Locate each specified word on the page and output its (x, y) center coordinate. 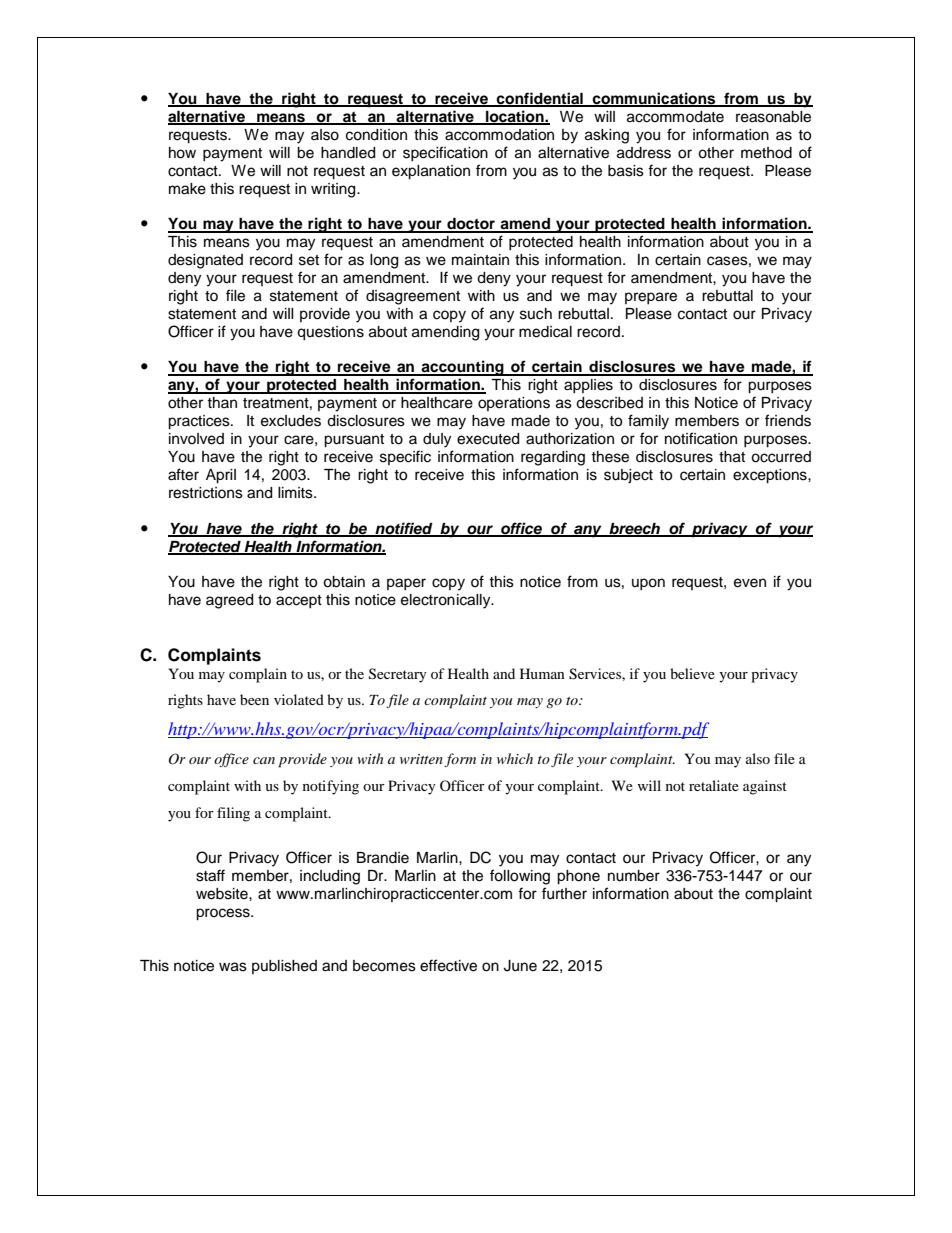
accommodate (675, 117)
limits (296, 493)
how (182, 153)
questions (330, 333)
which (515, 758)
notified (404, 529)
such (536, 314)
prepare (651, 298)
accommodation (499, 135)
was (233, 967)
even (750, 583)
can (264, 760)
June (520, 966)
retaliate (714, 785)
